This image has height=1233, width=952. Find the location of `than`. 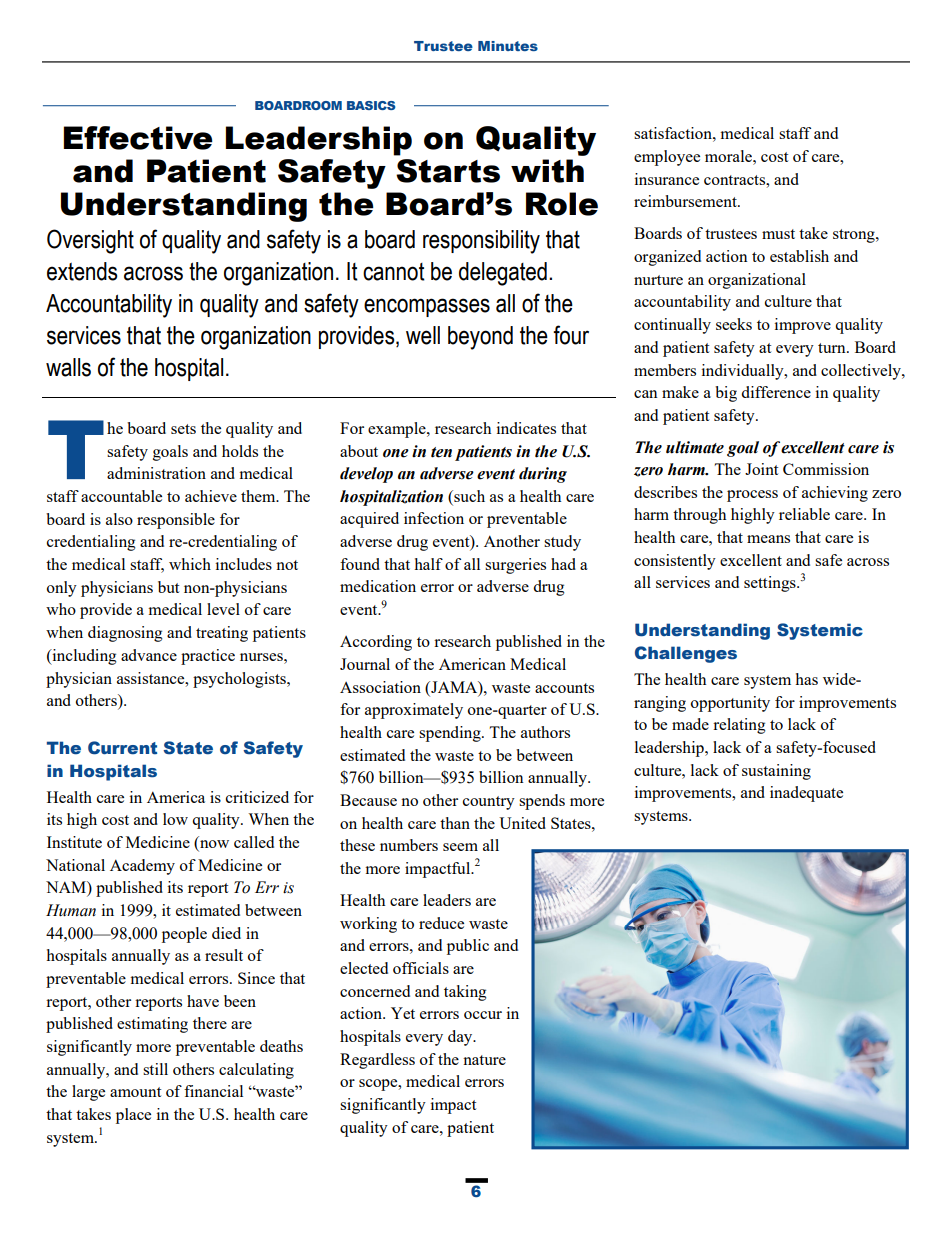

than is located at coordinates (455, 823).
